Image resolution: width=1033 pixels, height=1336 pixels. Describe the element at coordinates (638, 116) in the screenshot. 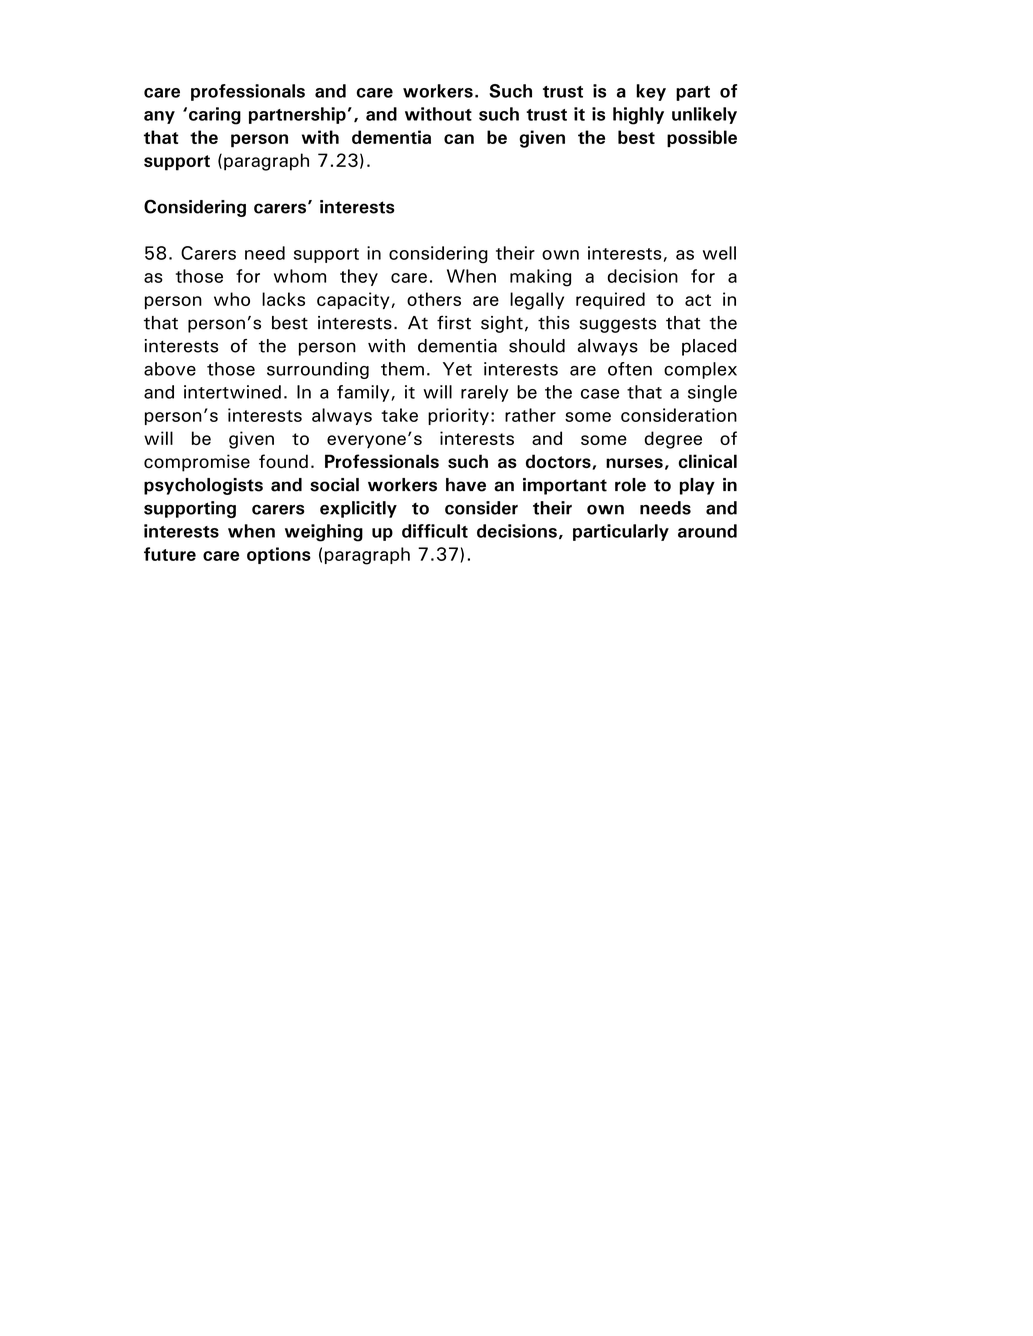

I see `highly` at that location.
